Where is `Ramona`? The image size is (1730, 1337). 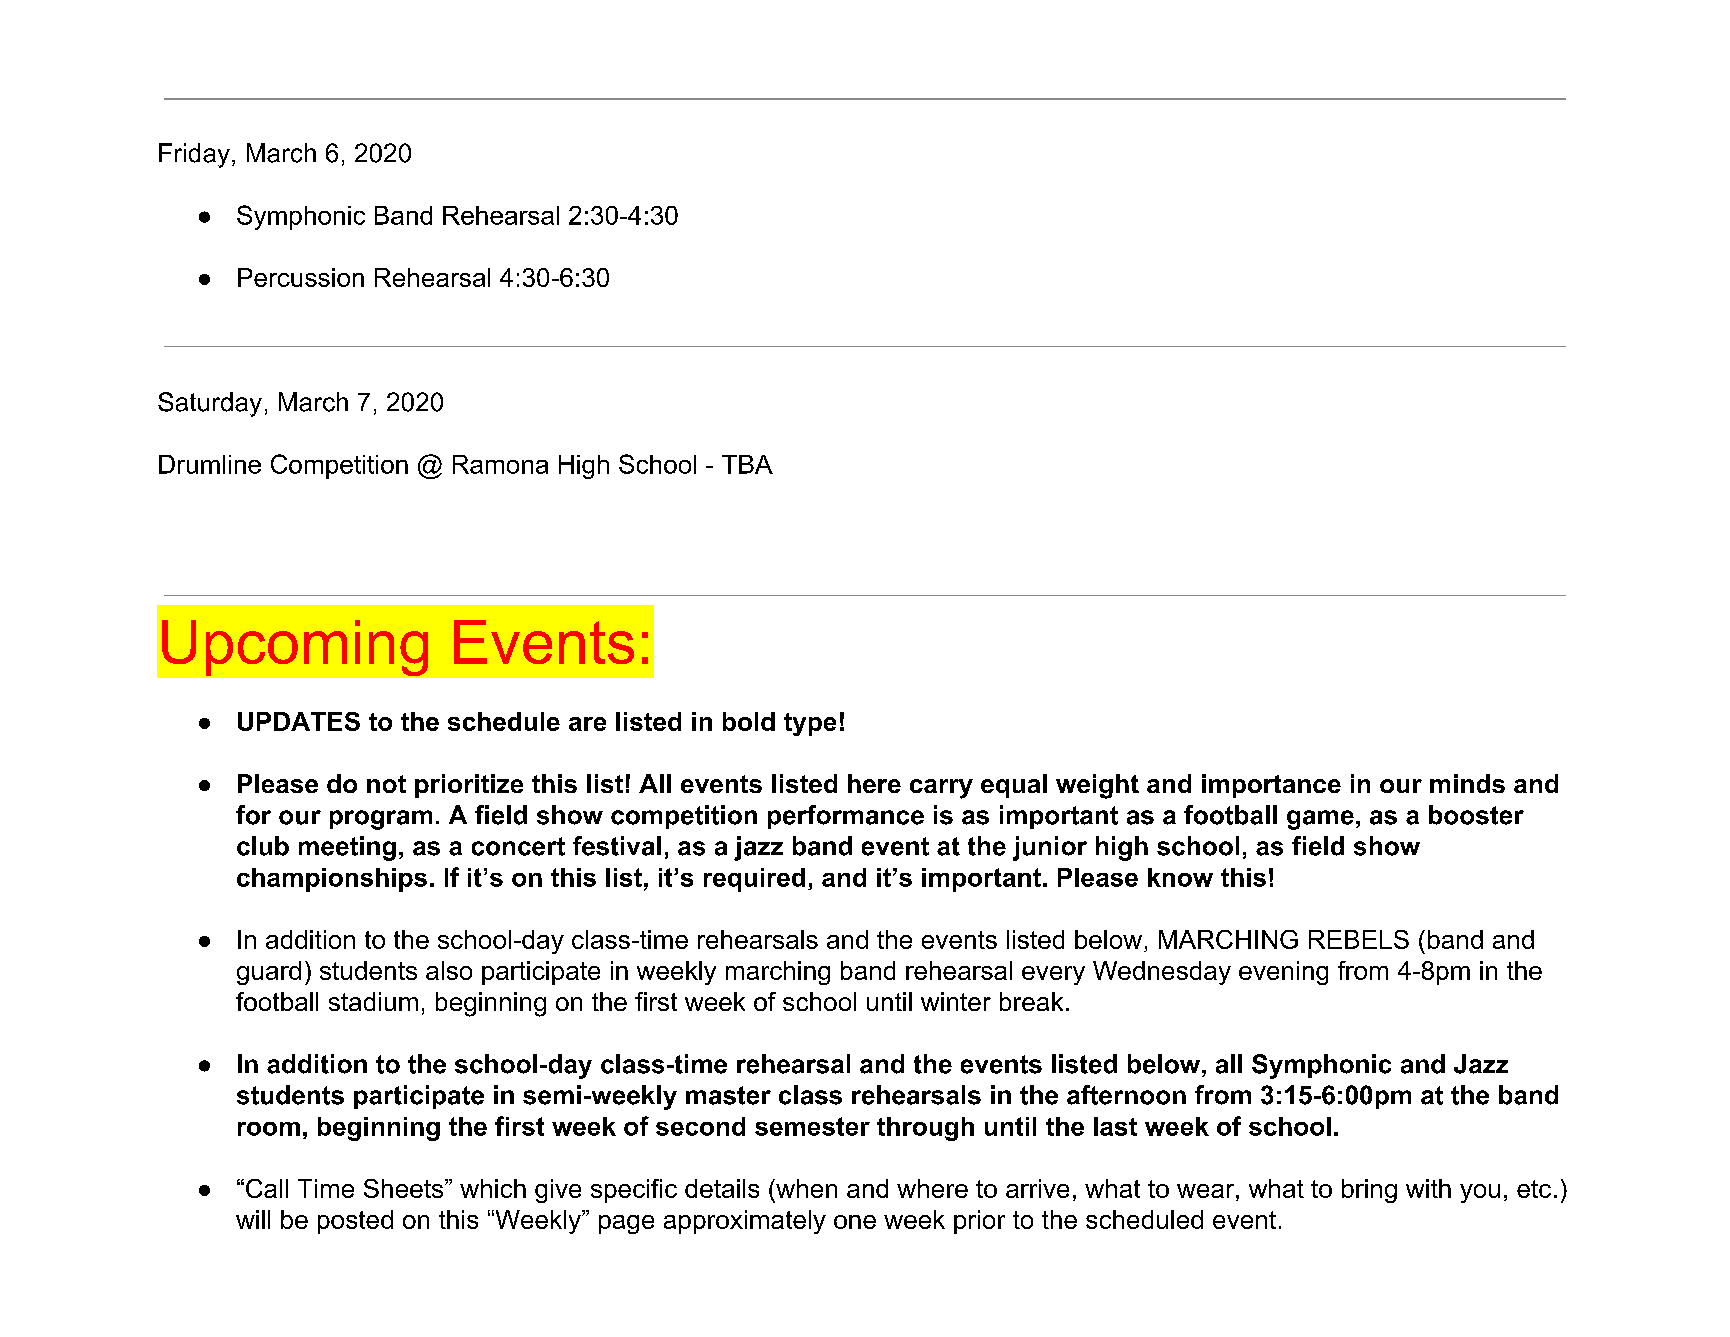
Ramona is located at coordinates (500, 464).
